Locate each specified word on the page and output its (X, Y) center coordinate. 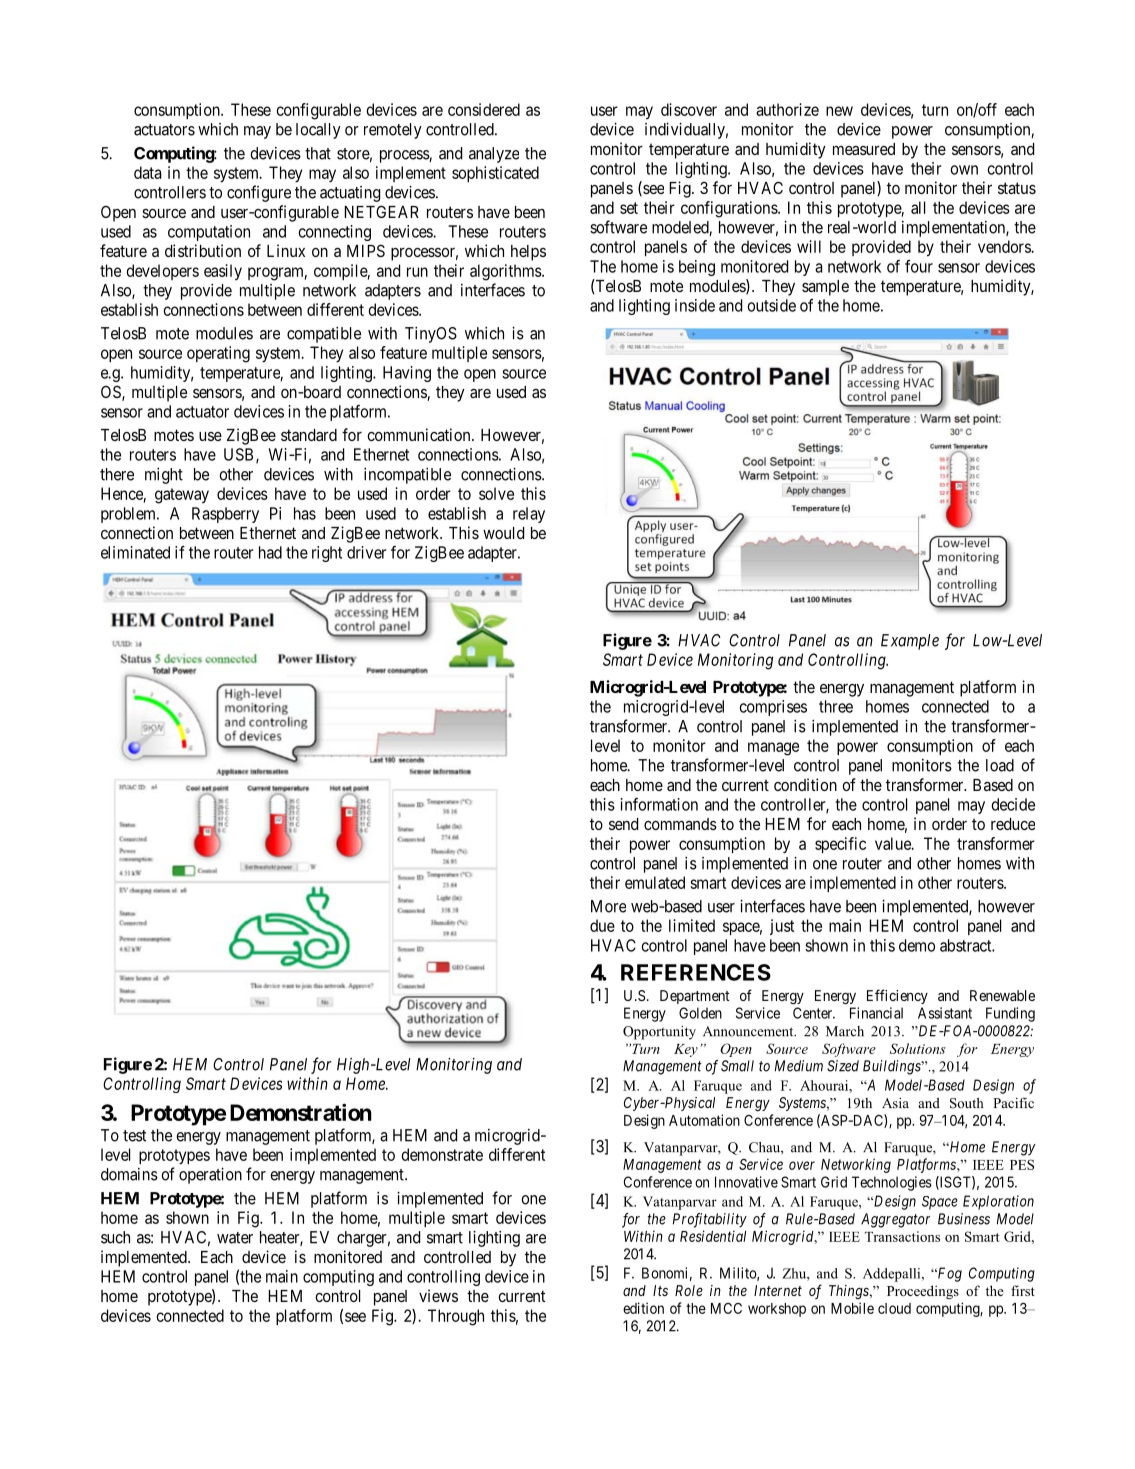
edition (643, 1308)
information (659, 804)
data (147, 172)
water (235, 1238)
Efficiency (897, 996)
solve (496, 493)
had (270, 552)
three (836, 706)
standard (309, 435)
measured (864, 149)
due (602, 925)
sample (825, 288)
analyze (494, 155)
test (134, 1136)
